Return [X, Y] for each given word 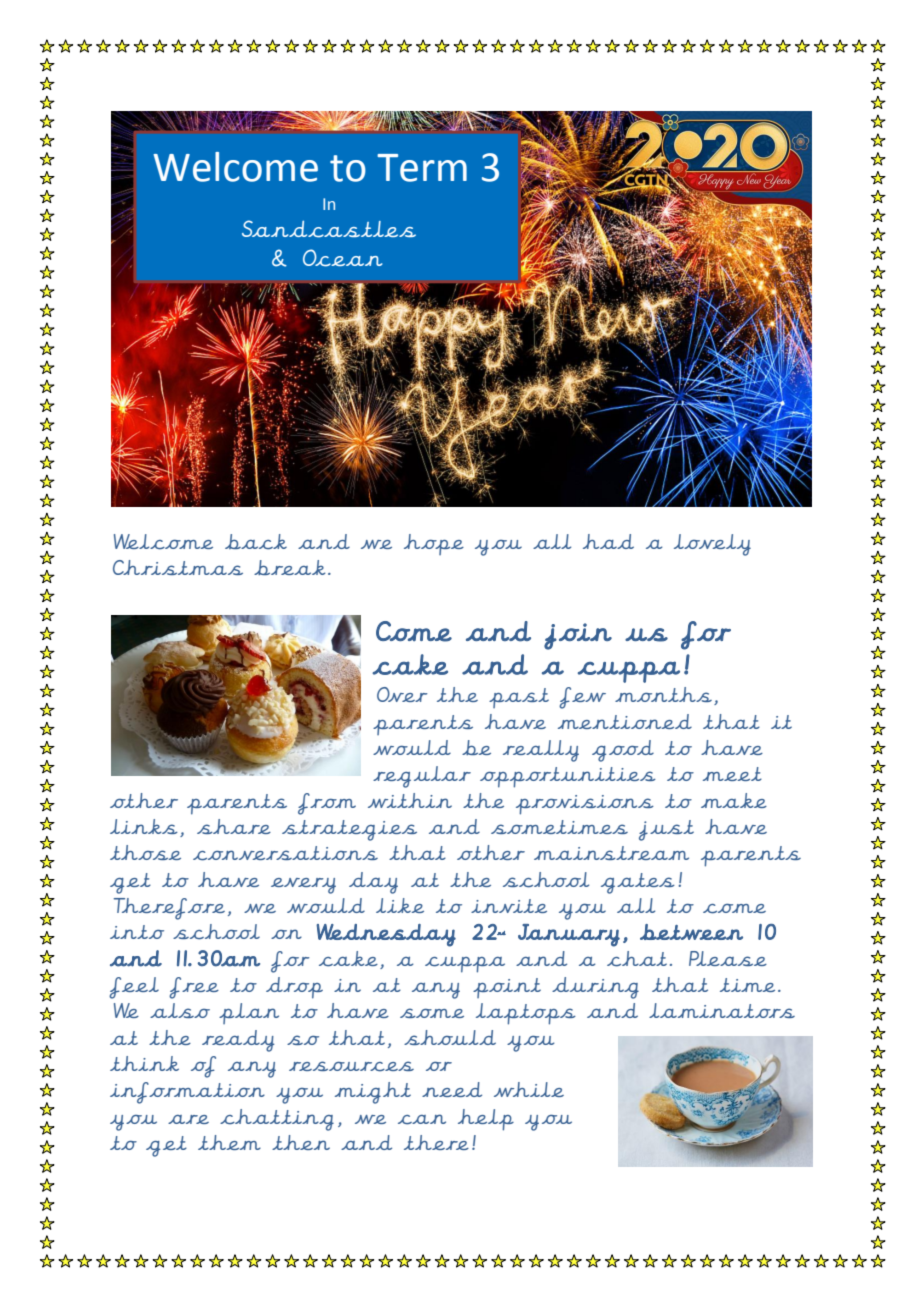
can [422, 1119]
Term [422, 168]
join [578, 636]
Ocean [342, 258]
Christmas [178, 567]
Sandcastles [329, 229]
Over [402, 694]
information [187, 1093]
